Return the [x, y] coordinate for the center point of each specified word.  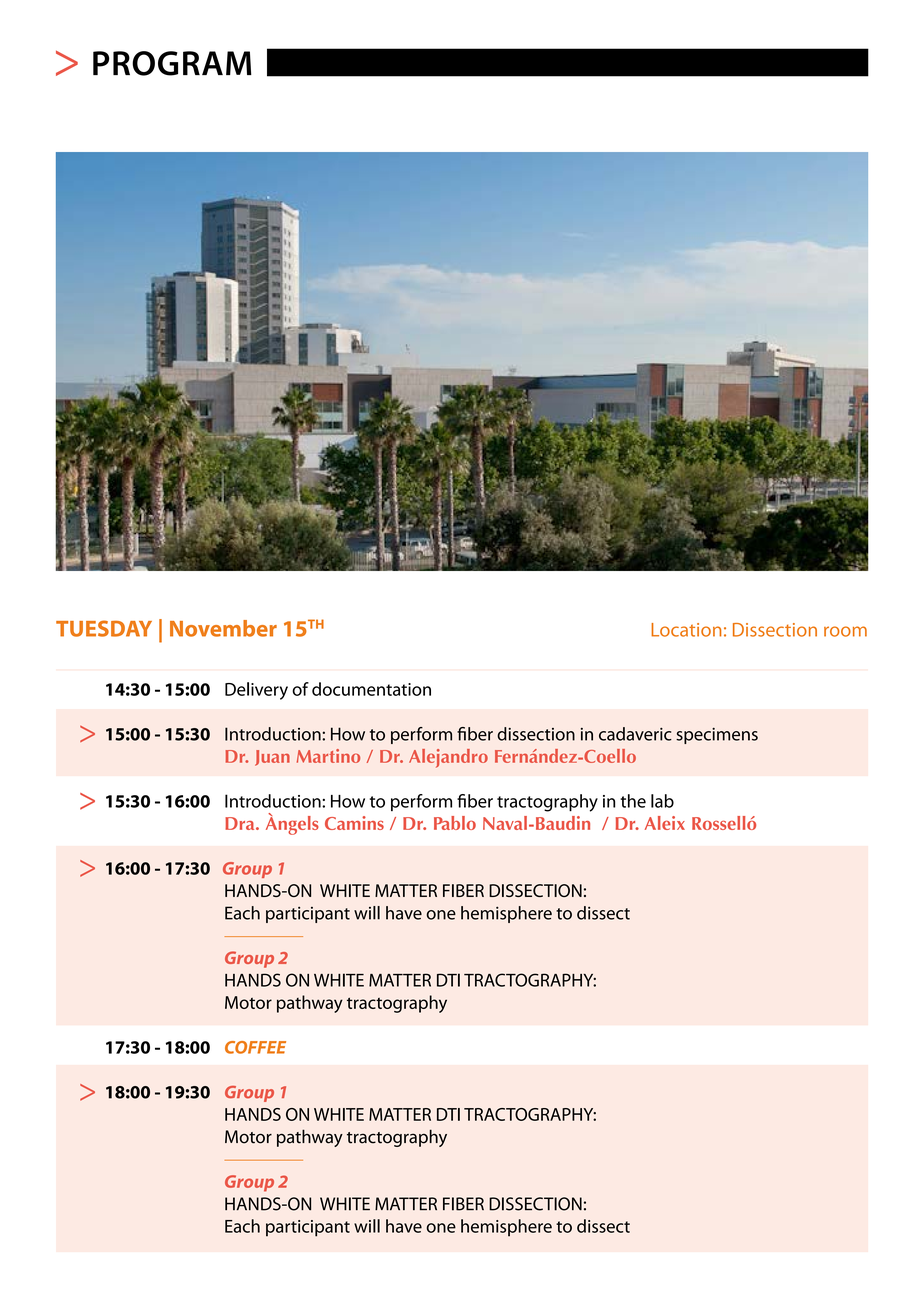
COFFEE [255, 1047]
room [845, 631]
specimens [717, 736]
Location [686, 630]
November [223, 628]
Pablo [455, 823]
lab [662, 801]
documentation [371, 689]
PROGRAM [172, 63]
